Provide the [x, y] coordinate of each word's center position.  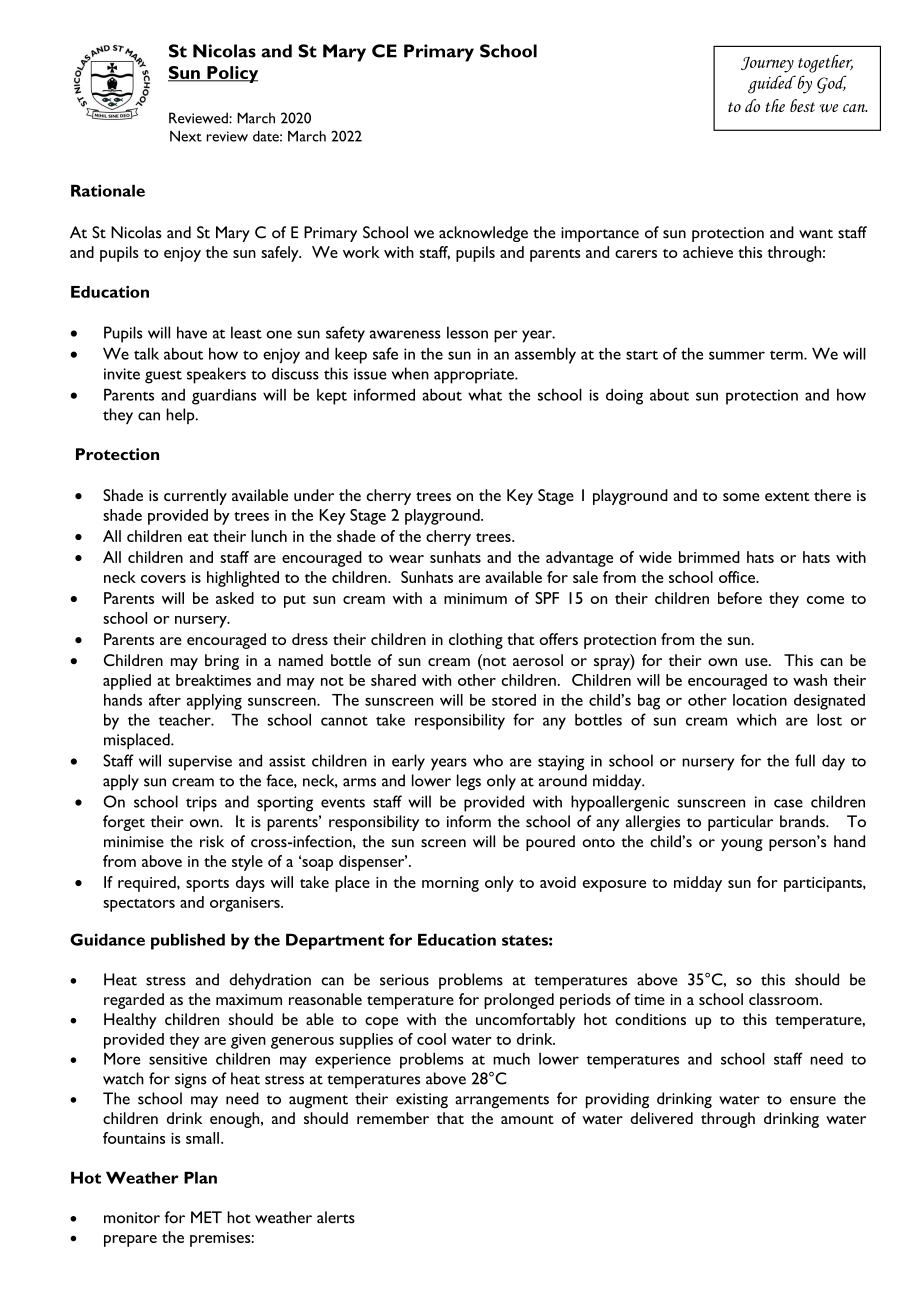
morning [450, 884]
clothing [476, 641]
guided [772, 84]
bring [222, 662]
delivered [661, 1118]
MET [206, 1217]
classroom [783, 999]
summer [737, 355]
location [760, 700]
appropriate [475, 376]
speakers [216, 375]
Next [186, 136]
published [188, 941]
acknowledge [483, 234]
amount [527, 1119]
